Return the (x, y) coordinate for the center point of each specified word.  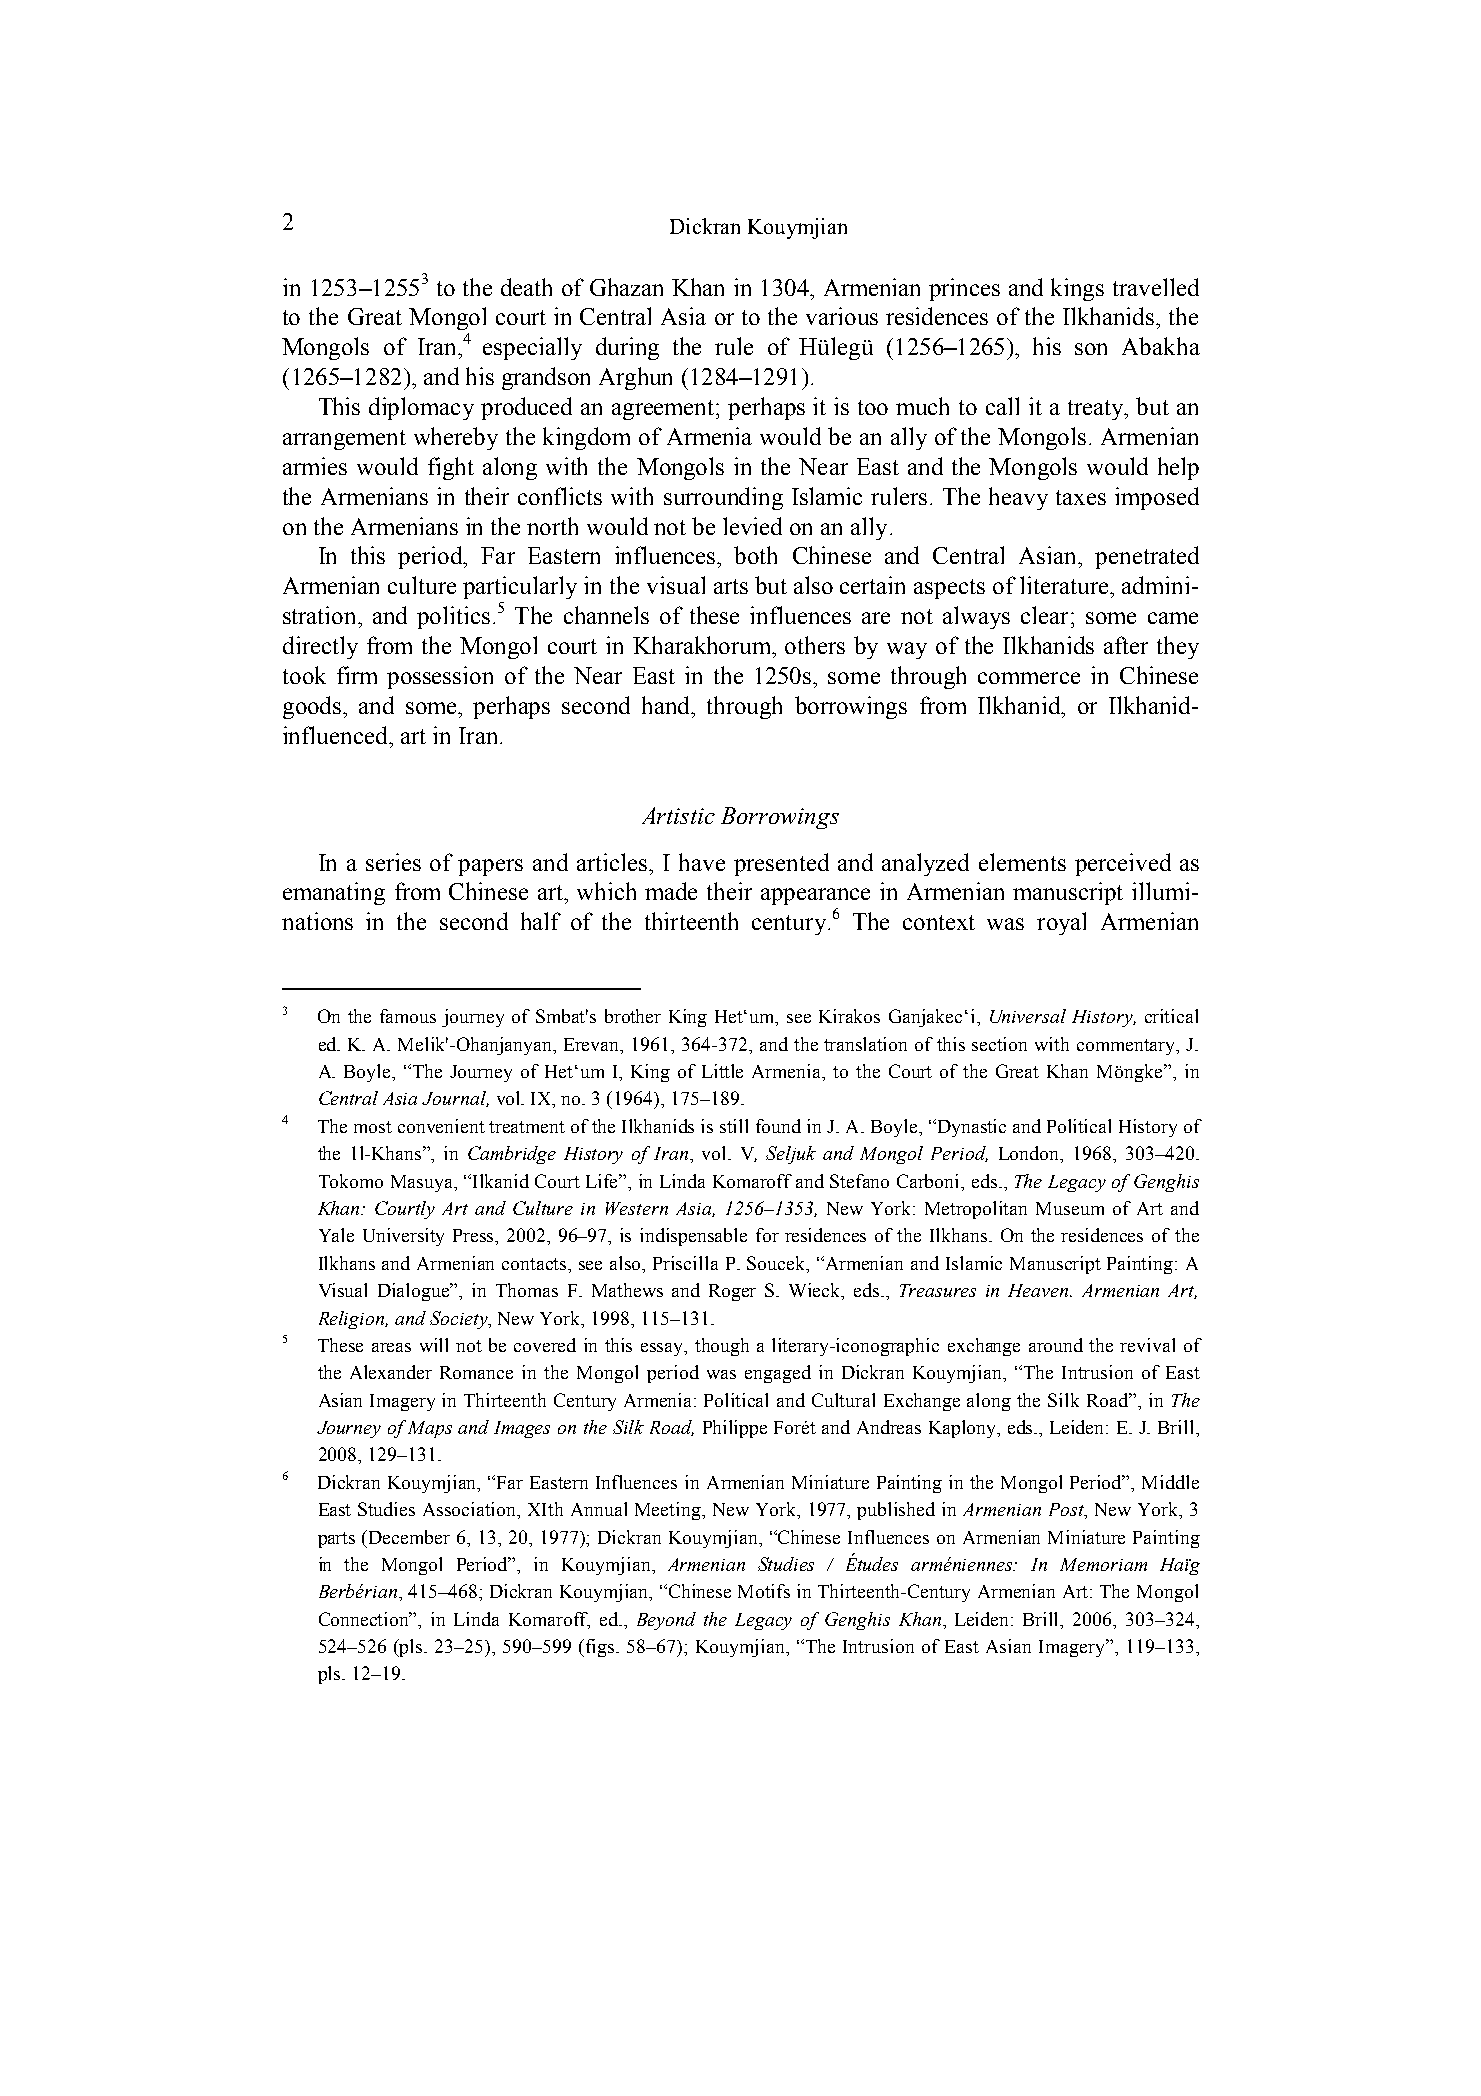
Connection (365, 1619)
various (842, 316)
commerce (1029, 678)
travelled (1156, 287)
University (403, 1237)
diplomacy (421, 408)
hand (667, 705)
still (734, 1126)
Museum (1070, 1208)
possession (440, 677)
